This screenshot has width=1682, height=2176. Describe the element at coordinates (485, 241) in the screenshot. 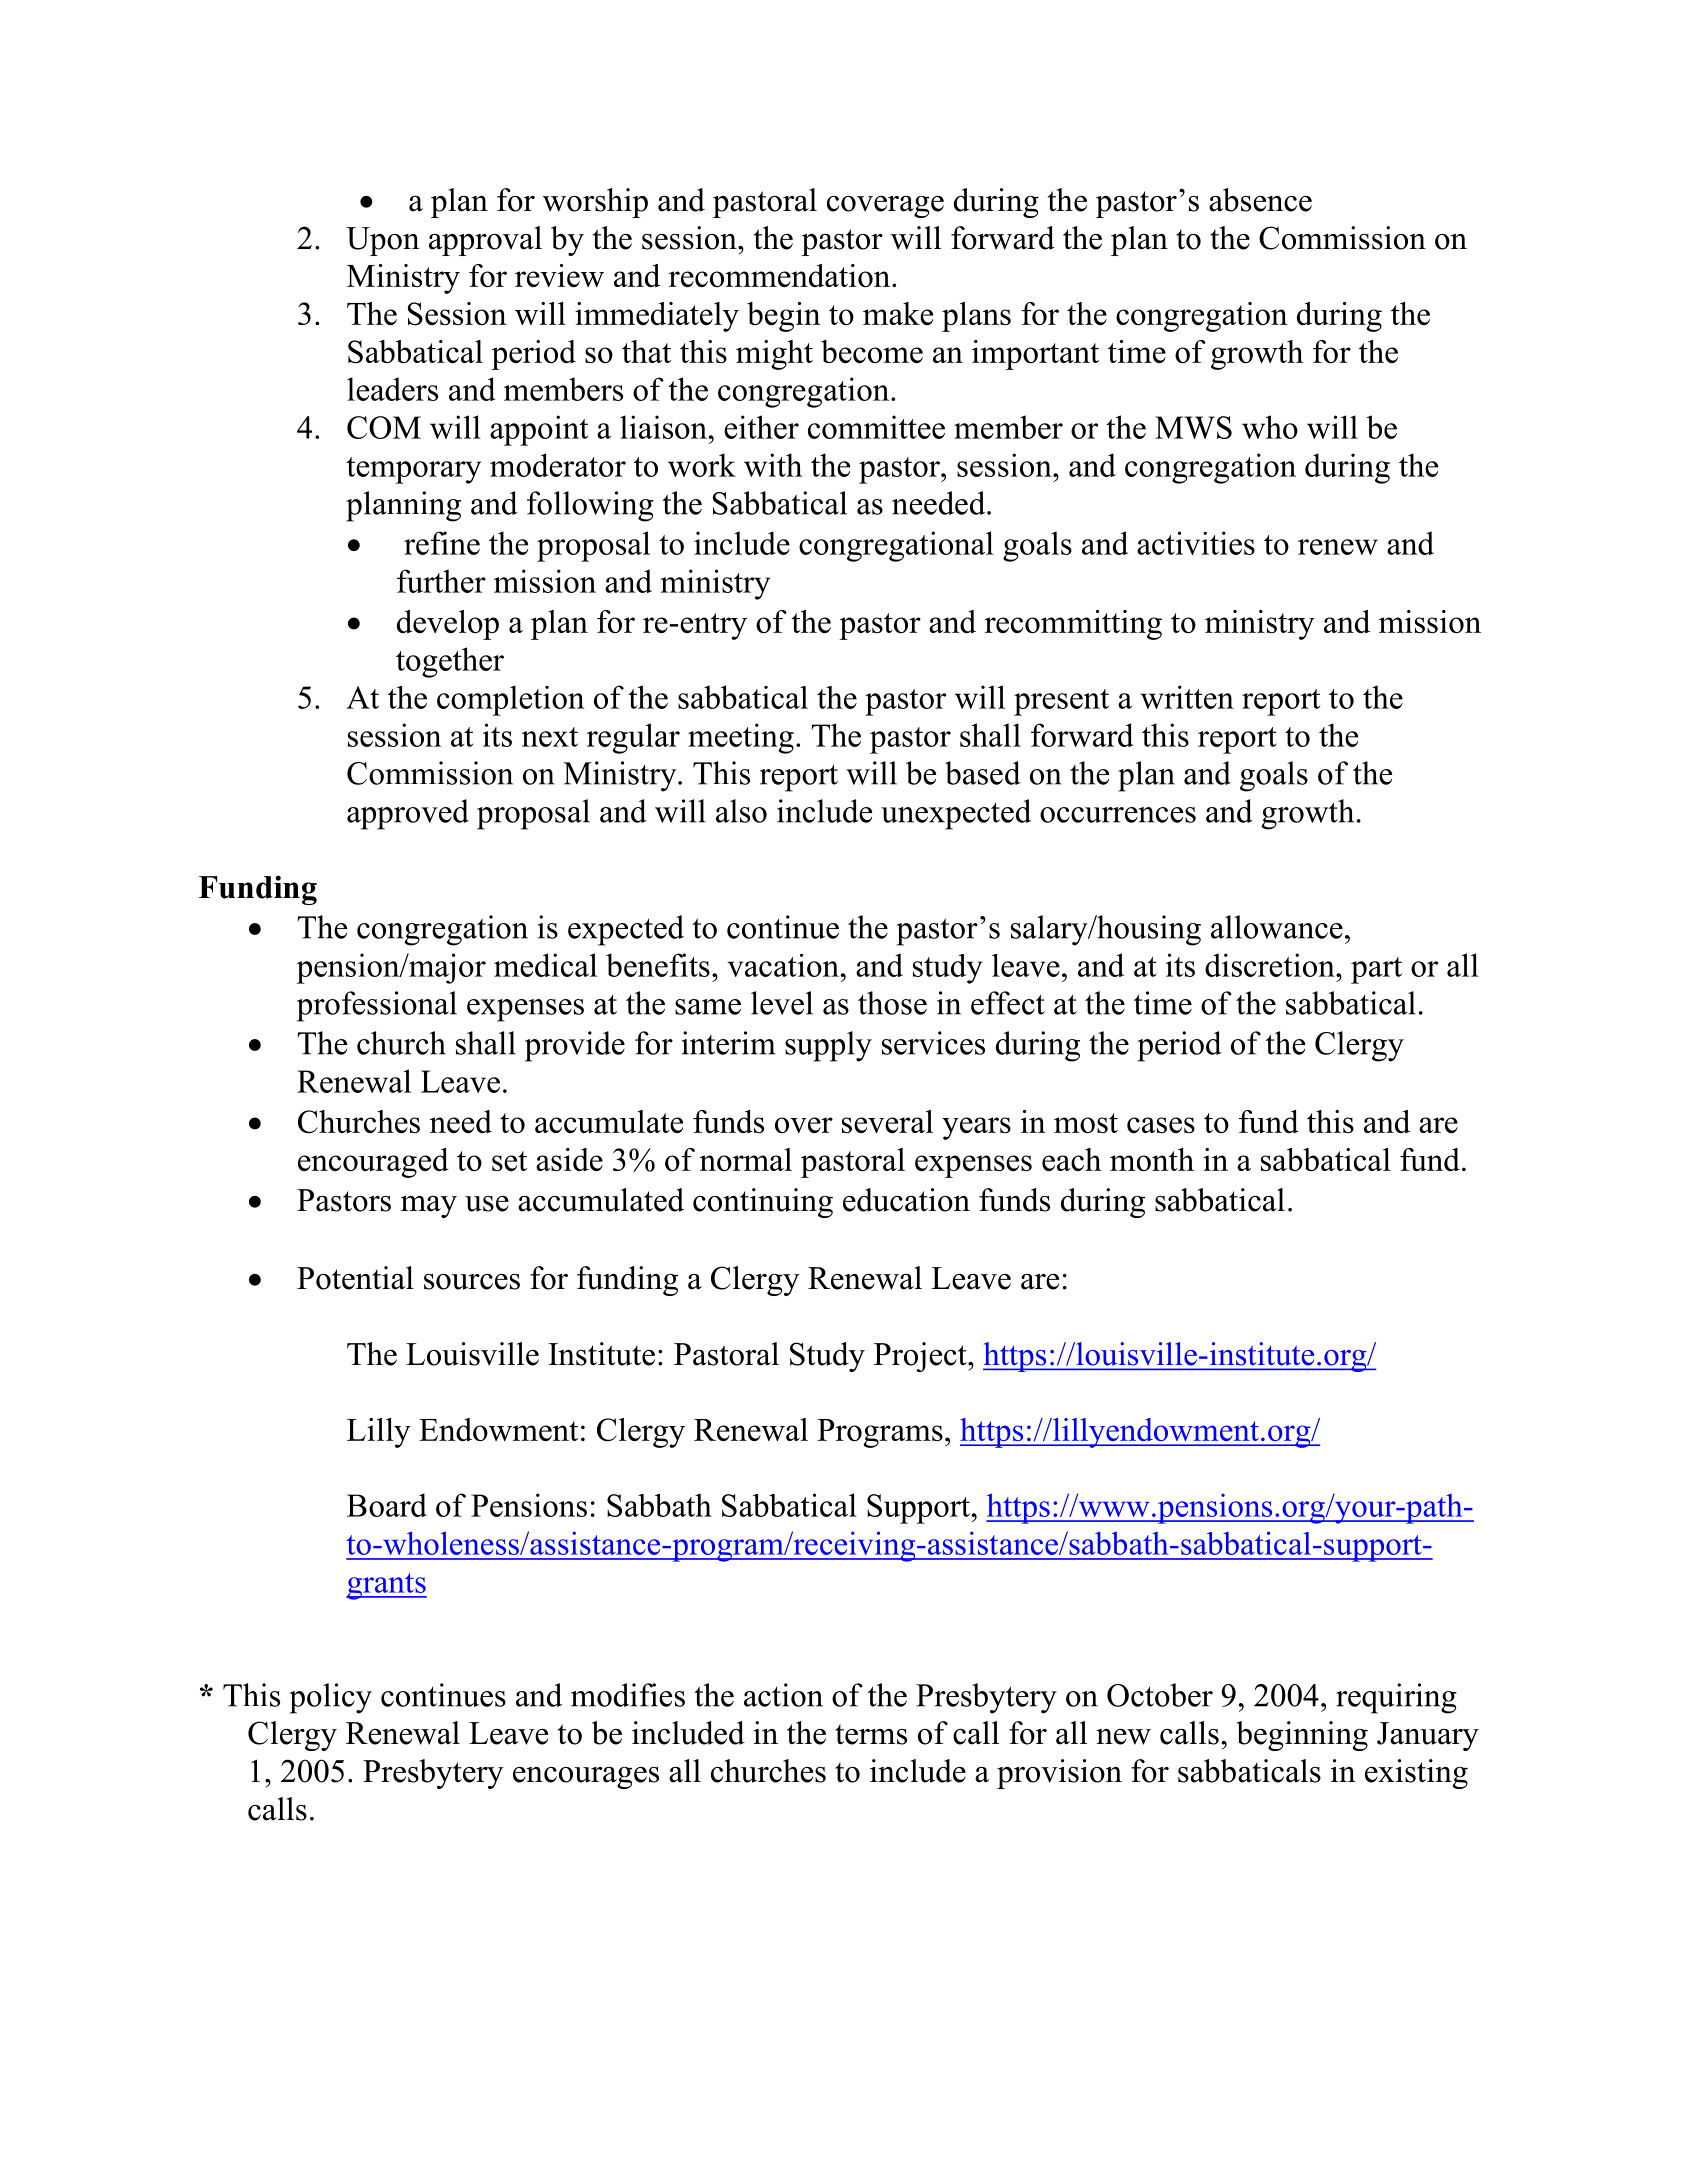

I see `approval` at that location.
